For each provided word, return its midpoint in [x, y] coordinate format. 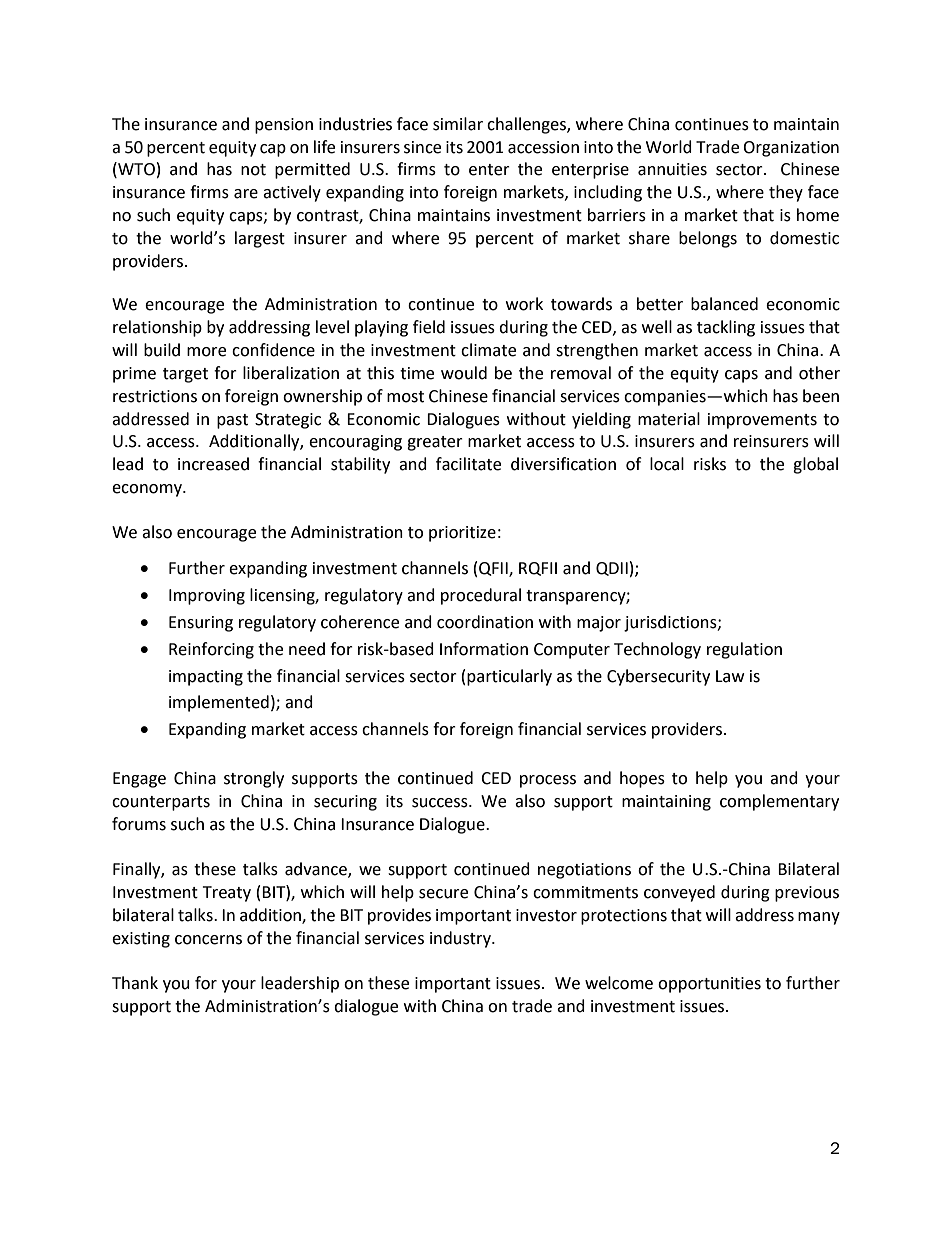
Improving [207, 597]
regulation [744, 650]
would [464, 373]
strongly [254, 779]
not [253, 170]
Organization [791, 149]
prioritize [462, 534]
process [548, 781]
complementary [779, 802]
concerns [208, 940]
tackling [726, 328]
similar [458, 124]
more [206, 352]
